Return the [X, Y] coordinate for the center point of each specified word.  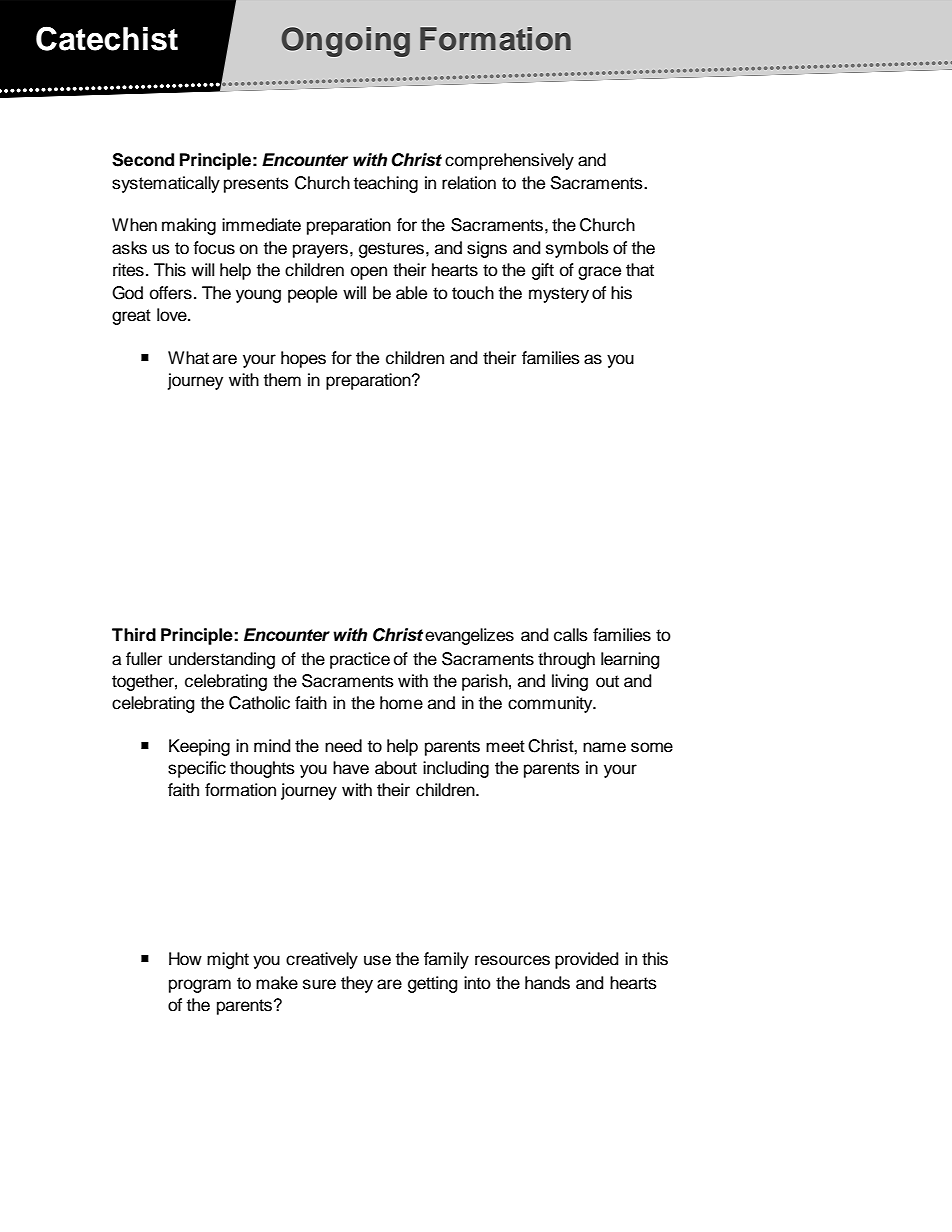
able [411, 293]
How [185, 959]
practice [360, 660]
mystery [559, 295]
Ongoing [346, 42]
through [566, 660]
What [188, 358]
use [377, 960]
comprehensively [509, 161]
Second [143, 160]
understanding [222, 660]
